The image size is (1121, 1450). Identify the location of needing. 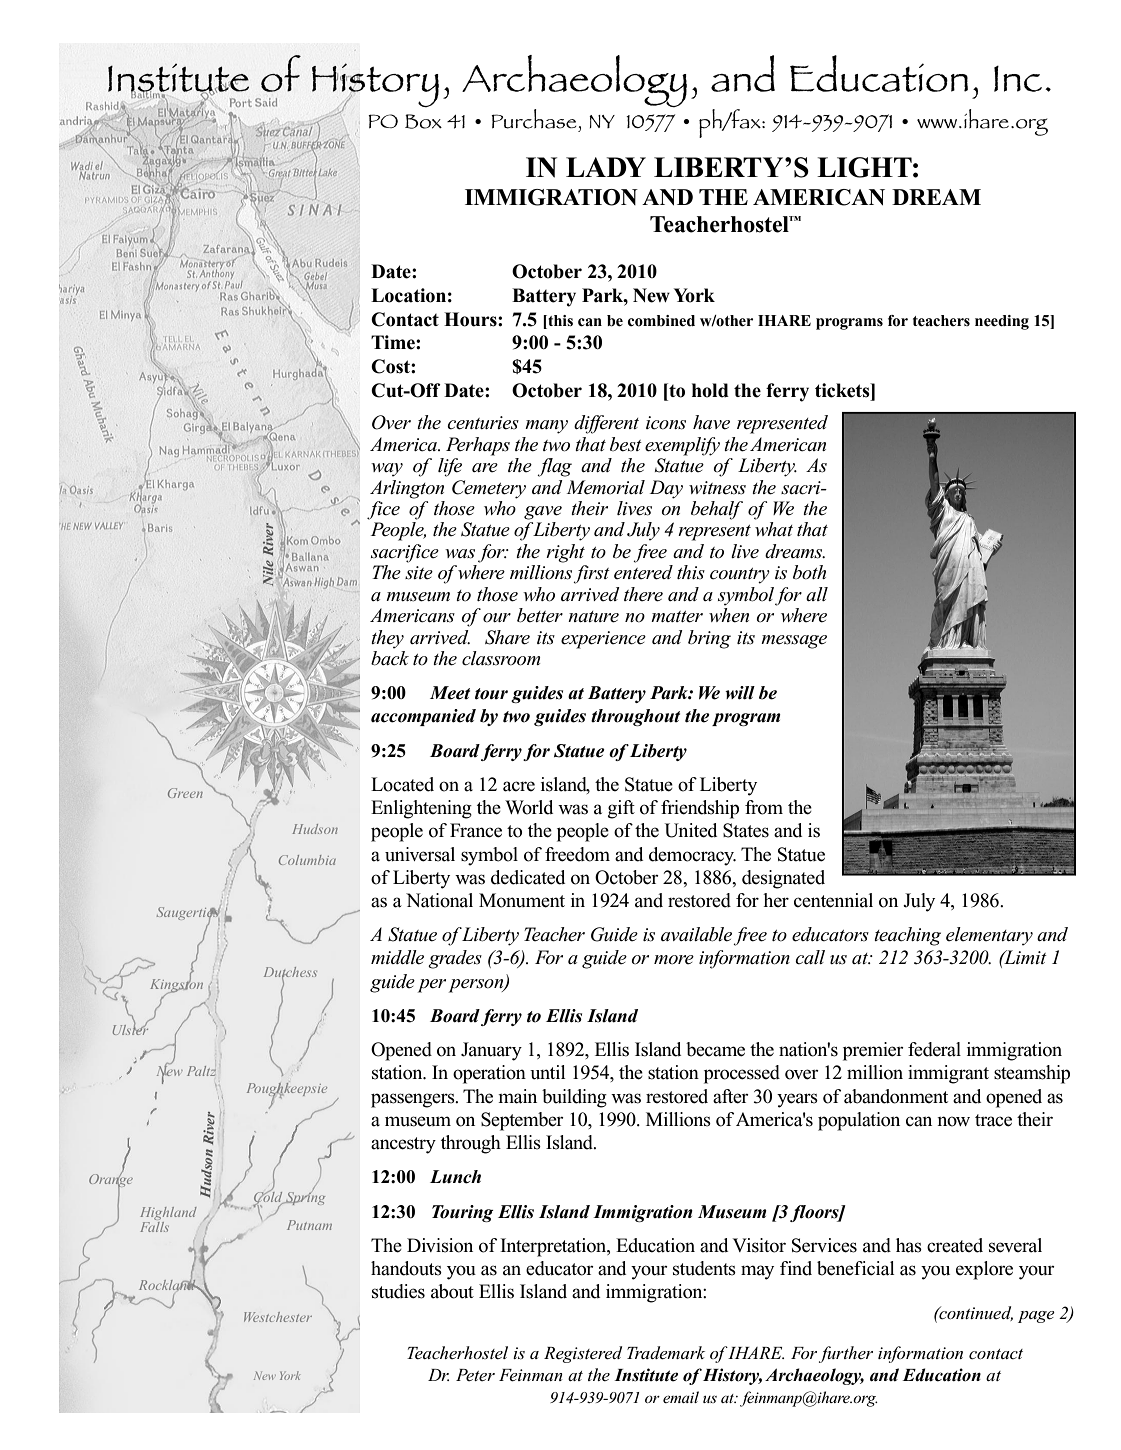
(1002, 322).
